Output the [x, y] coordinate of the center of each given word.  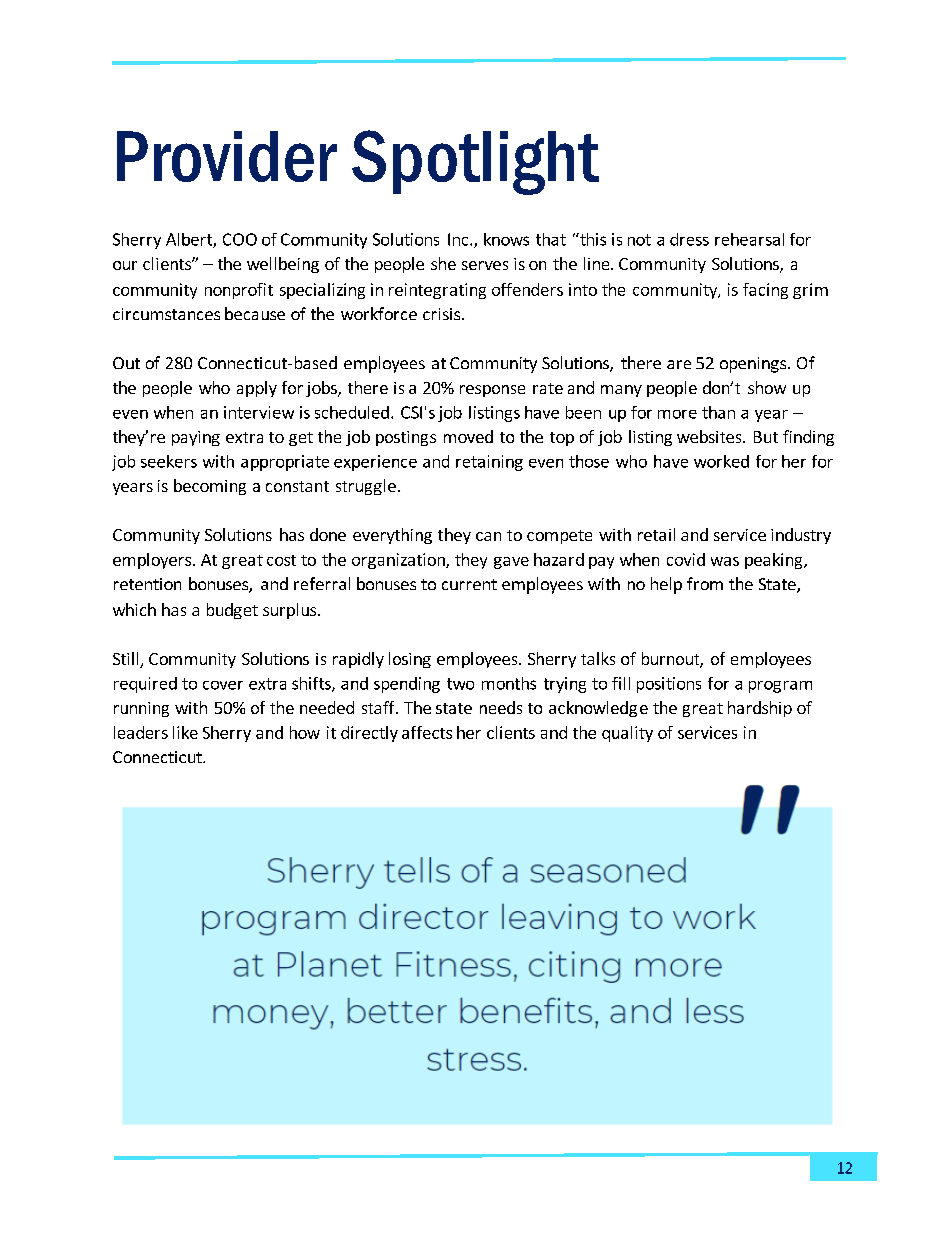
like [185, 732]
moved [468, 436]
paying [196, 438]
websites [710, 436]
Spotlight [475, 162]
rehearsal [749, 239]
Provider [227, 156]
